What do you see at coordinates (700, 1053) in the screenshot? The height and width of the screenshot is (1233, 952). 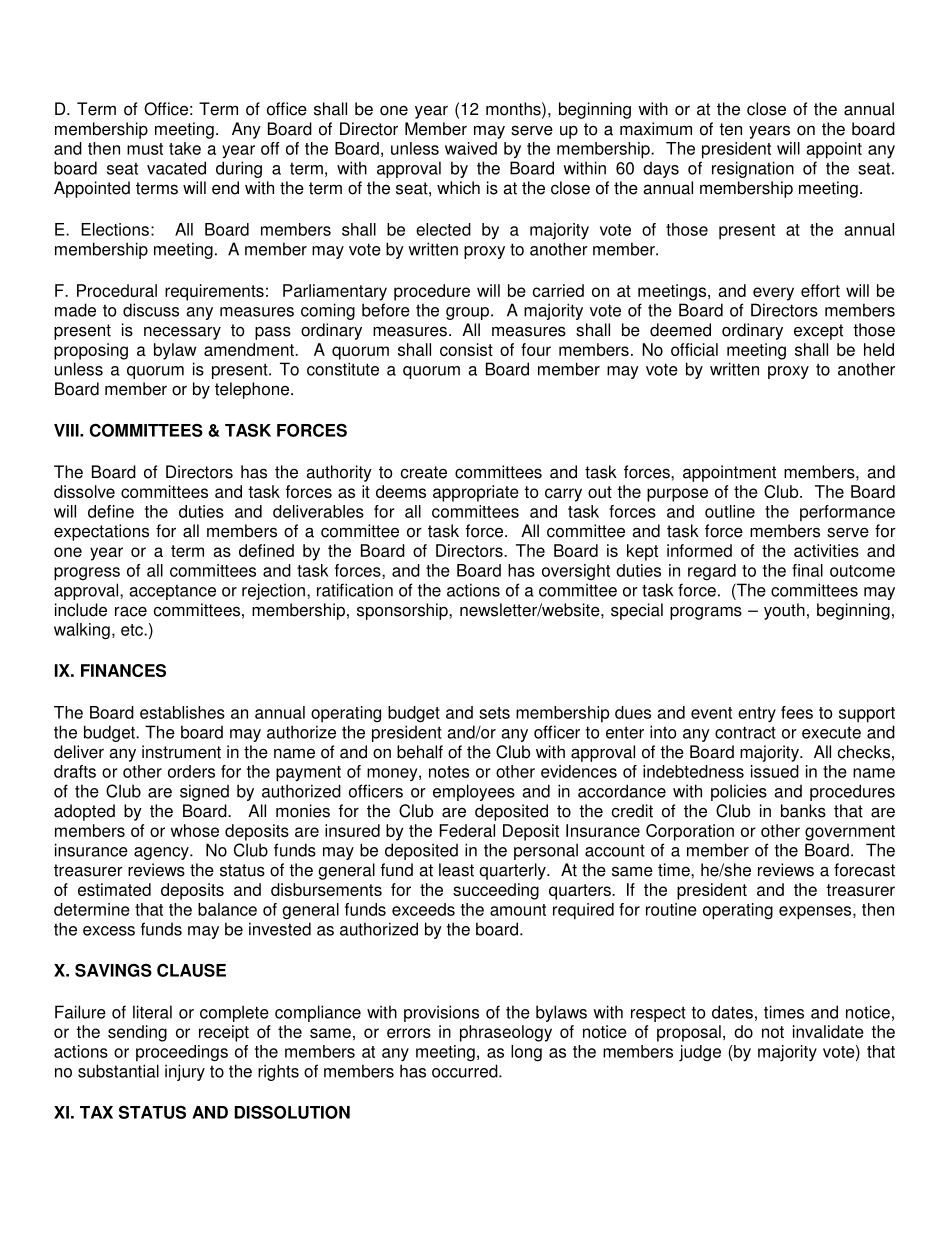 I see `judge` at bounding box center [700, 1053].
